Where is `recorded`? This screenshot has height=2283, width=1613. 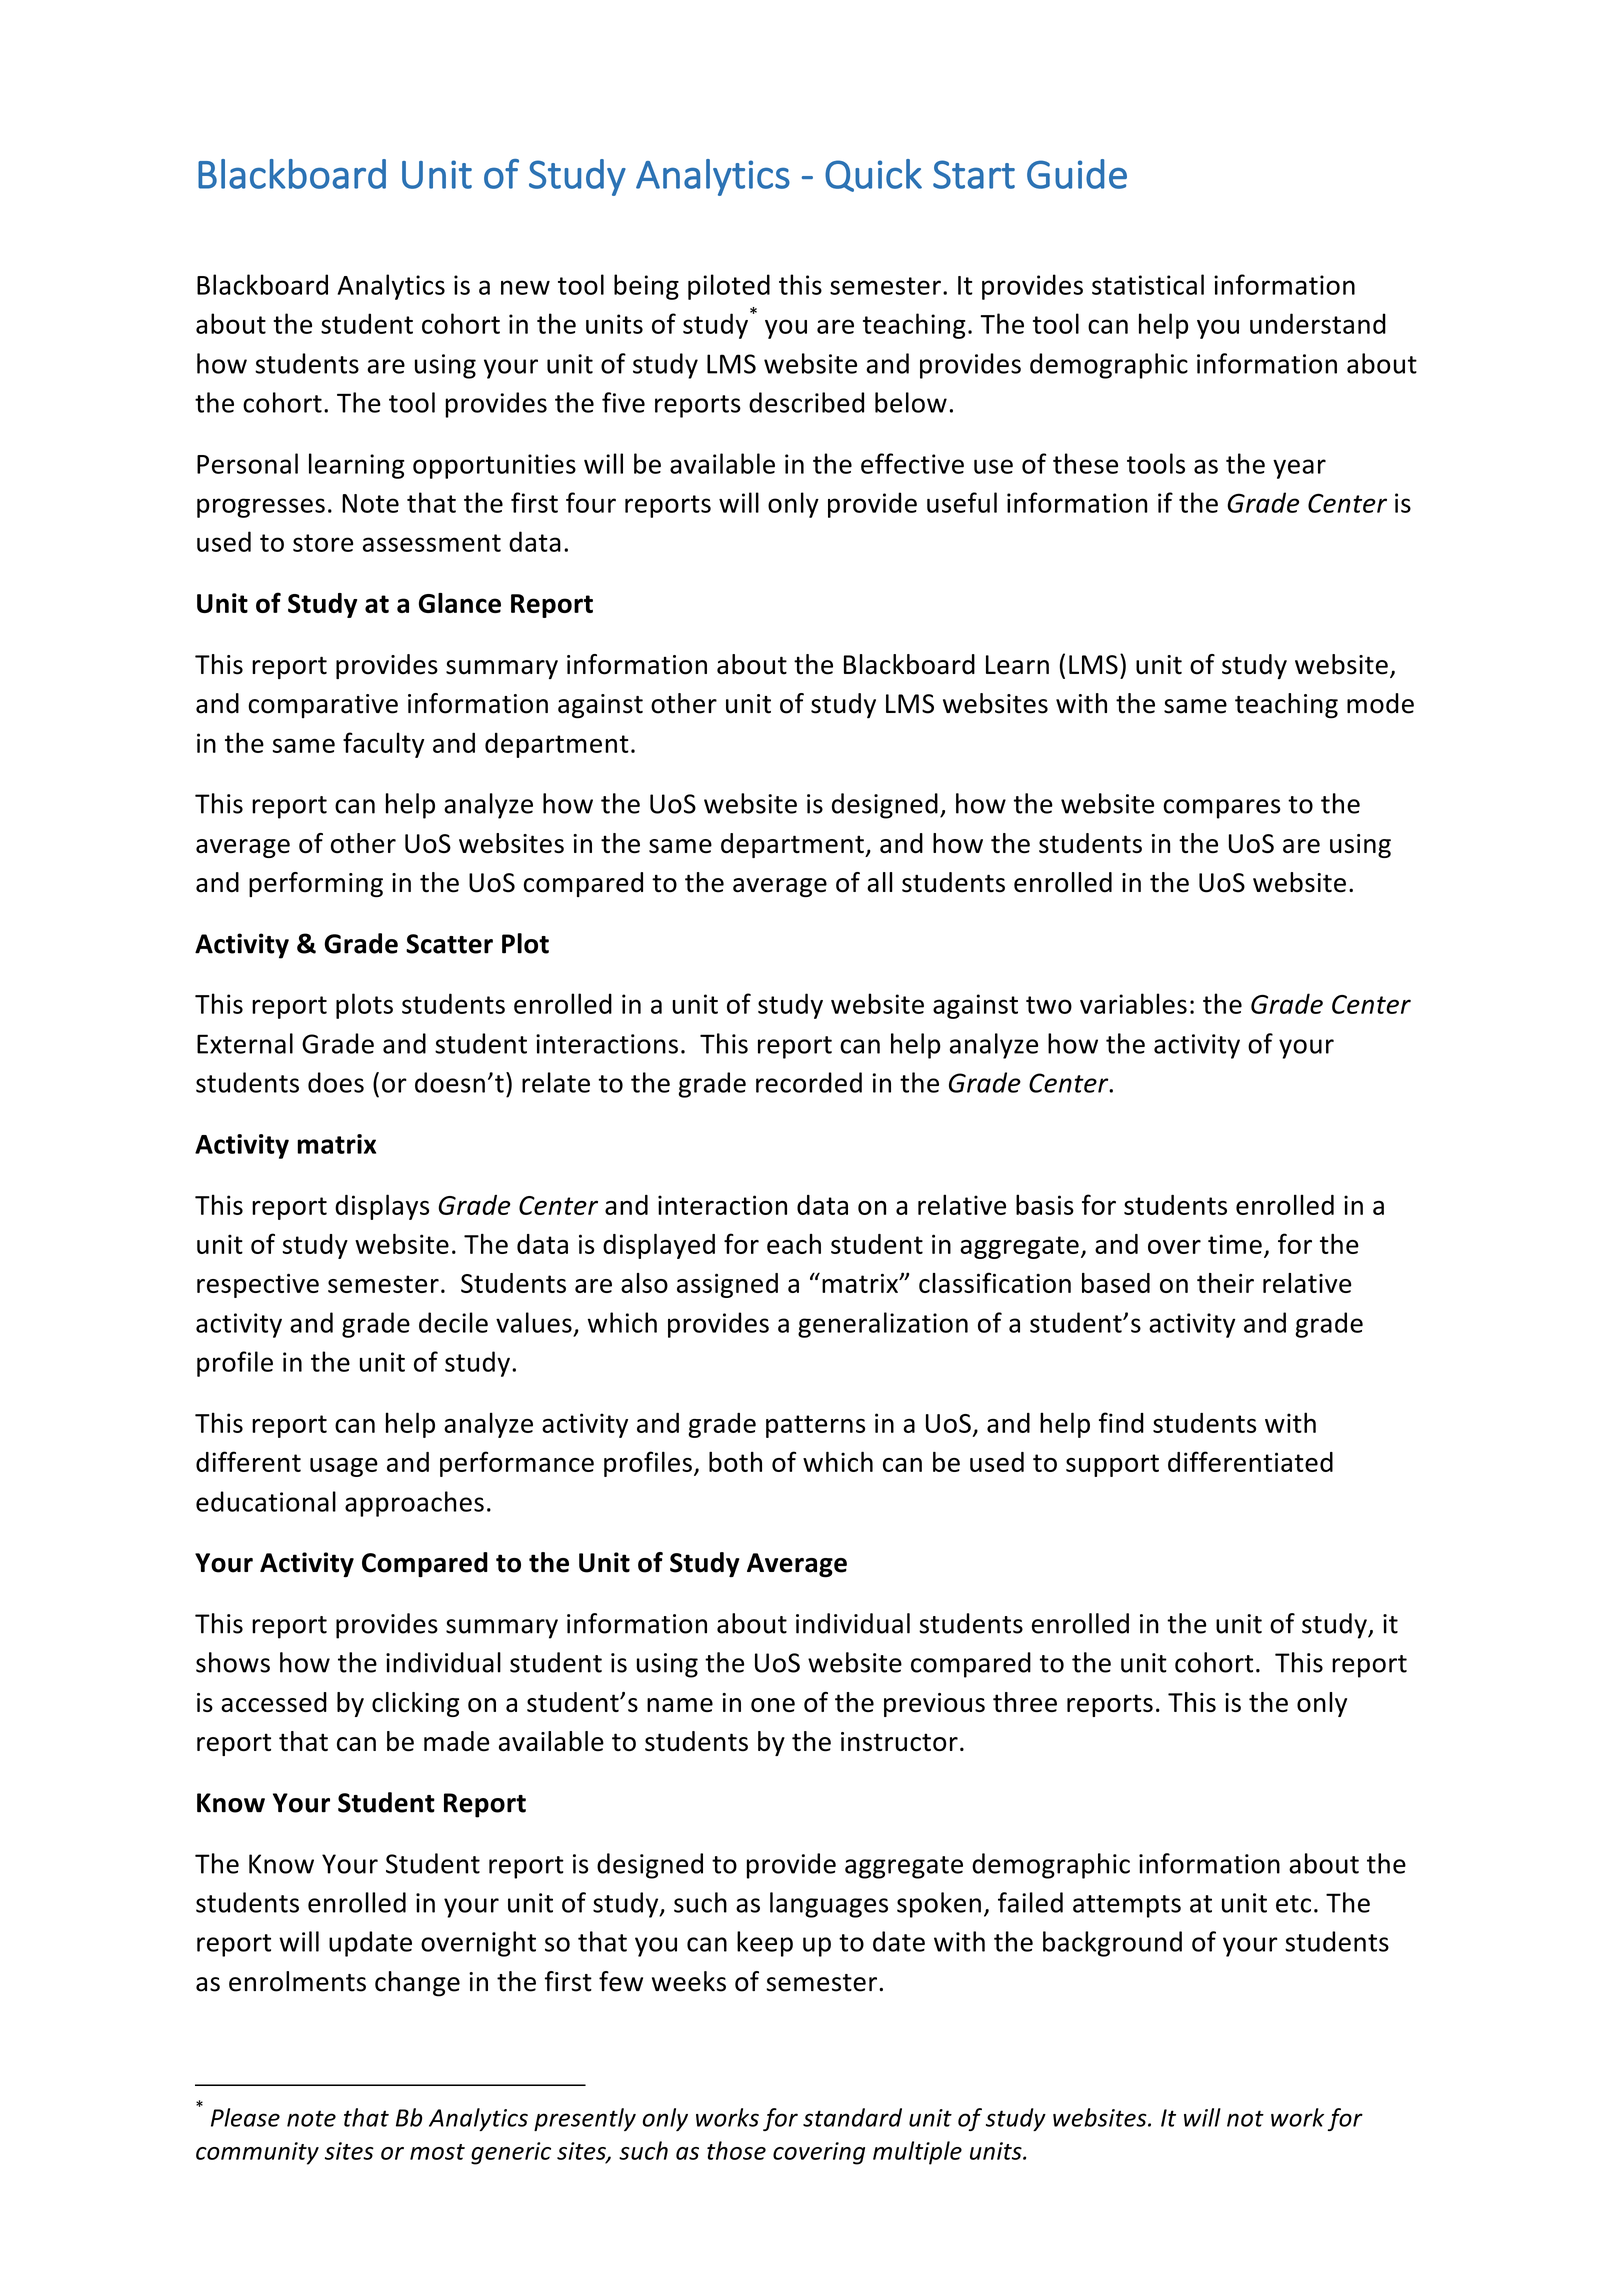
recorded is located at coordinates (809, 1082).
